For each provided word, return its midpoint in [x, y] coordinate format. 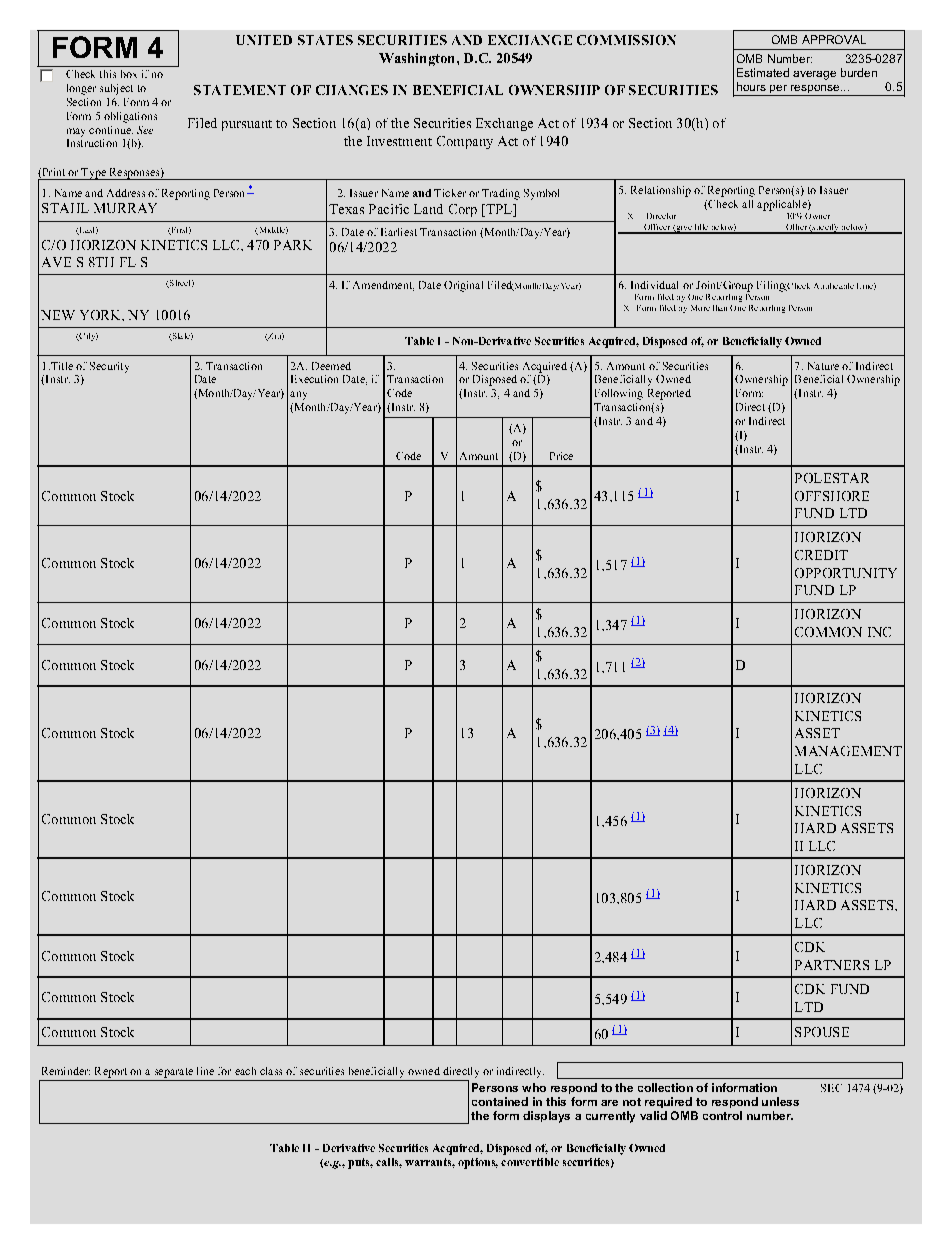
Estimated [763, 72]
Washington [418, 59]
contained [500, 1101]
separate [174, 1073]
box [129, 74]
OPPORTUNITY [846, 573]
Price [561, 456]
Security [109, 367]
